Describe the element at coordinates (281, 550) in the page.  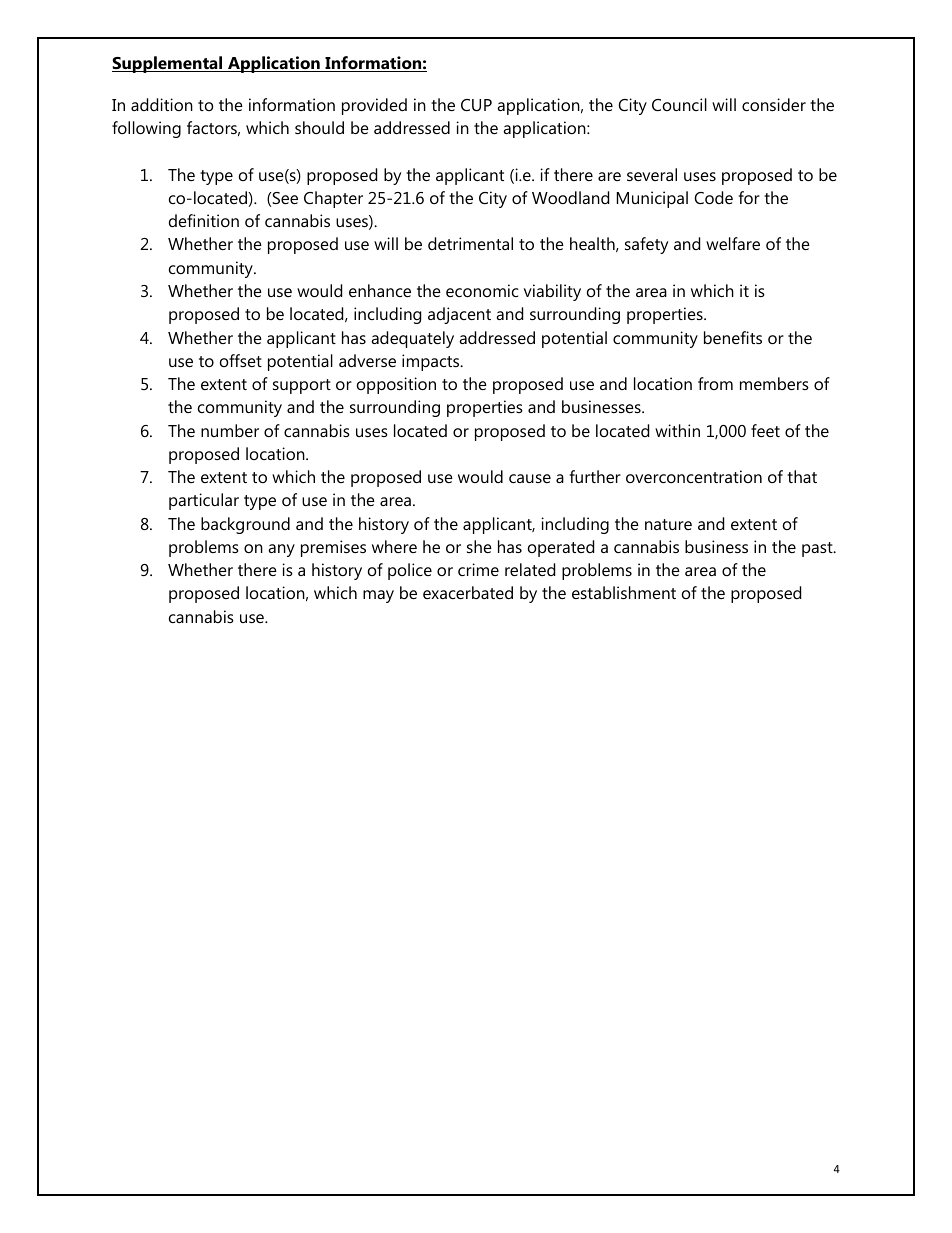
I see `any` at that location.
